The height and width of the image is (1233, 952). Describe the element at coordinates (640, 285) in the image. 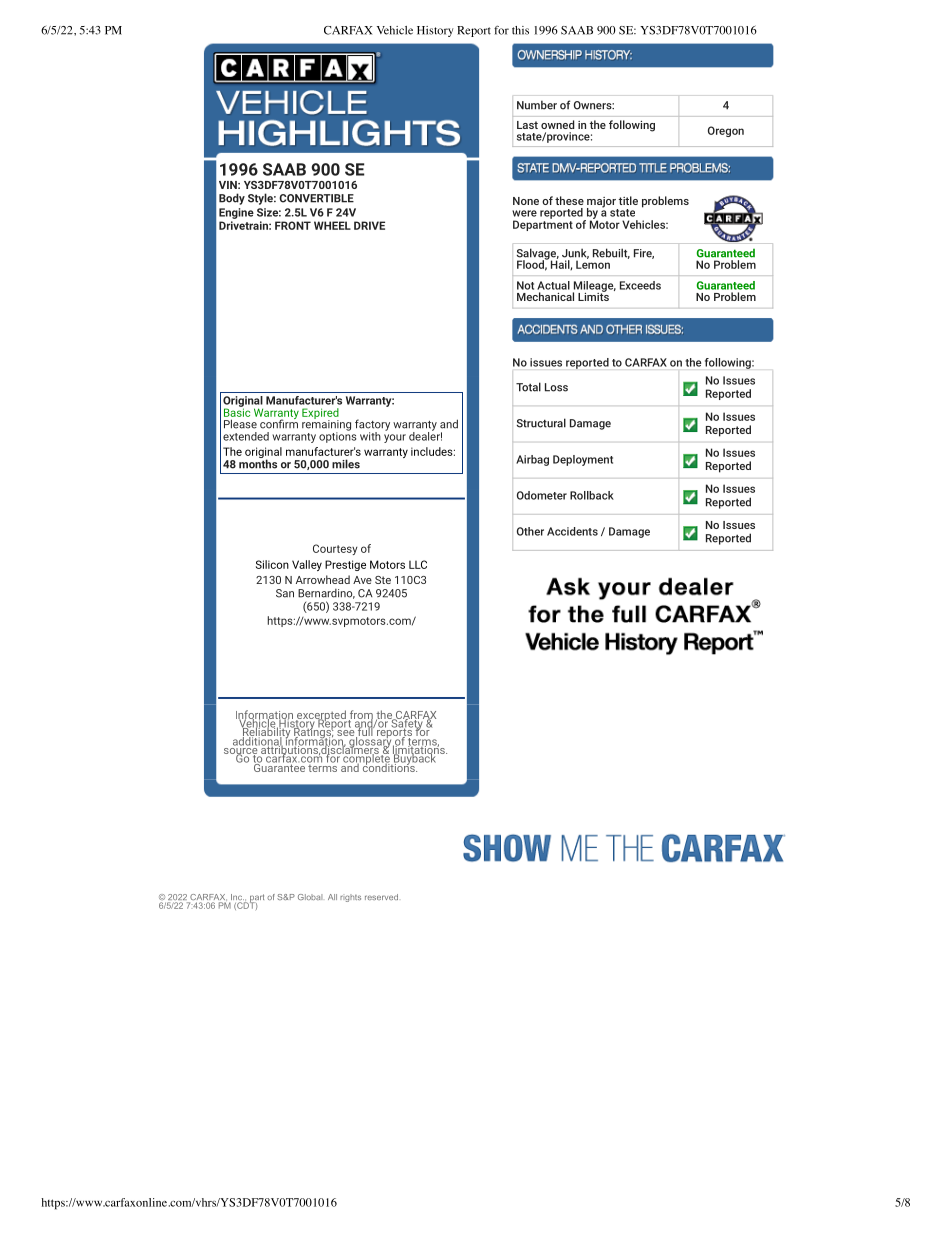

I see `Exceeds` at that location.
